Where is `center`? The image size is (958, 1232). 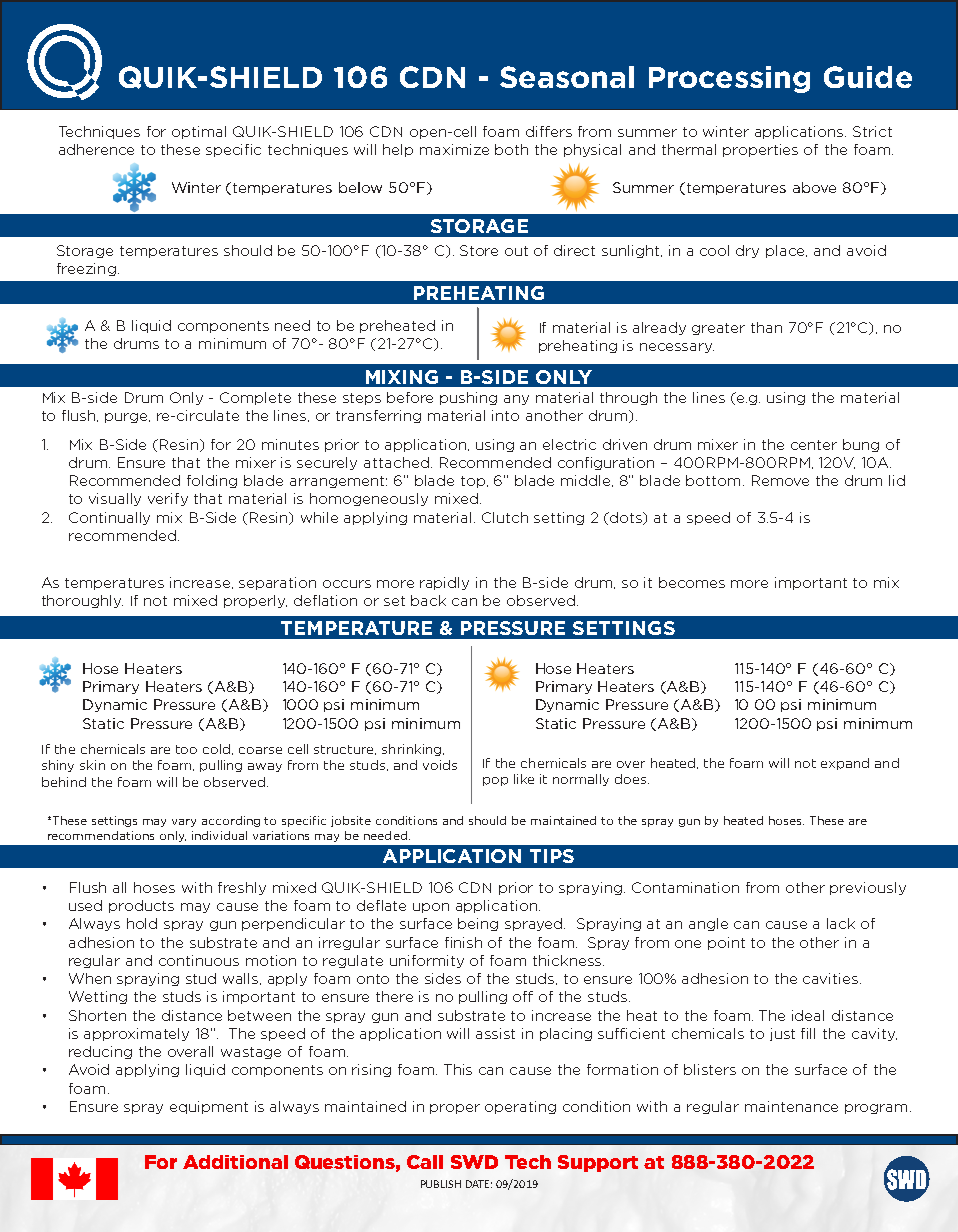
center is located at coordinates (814, 445).
